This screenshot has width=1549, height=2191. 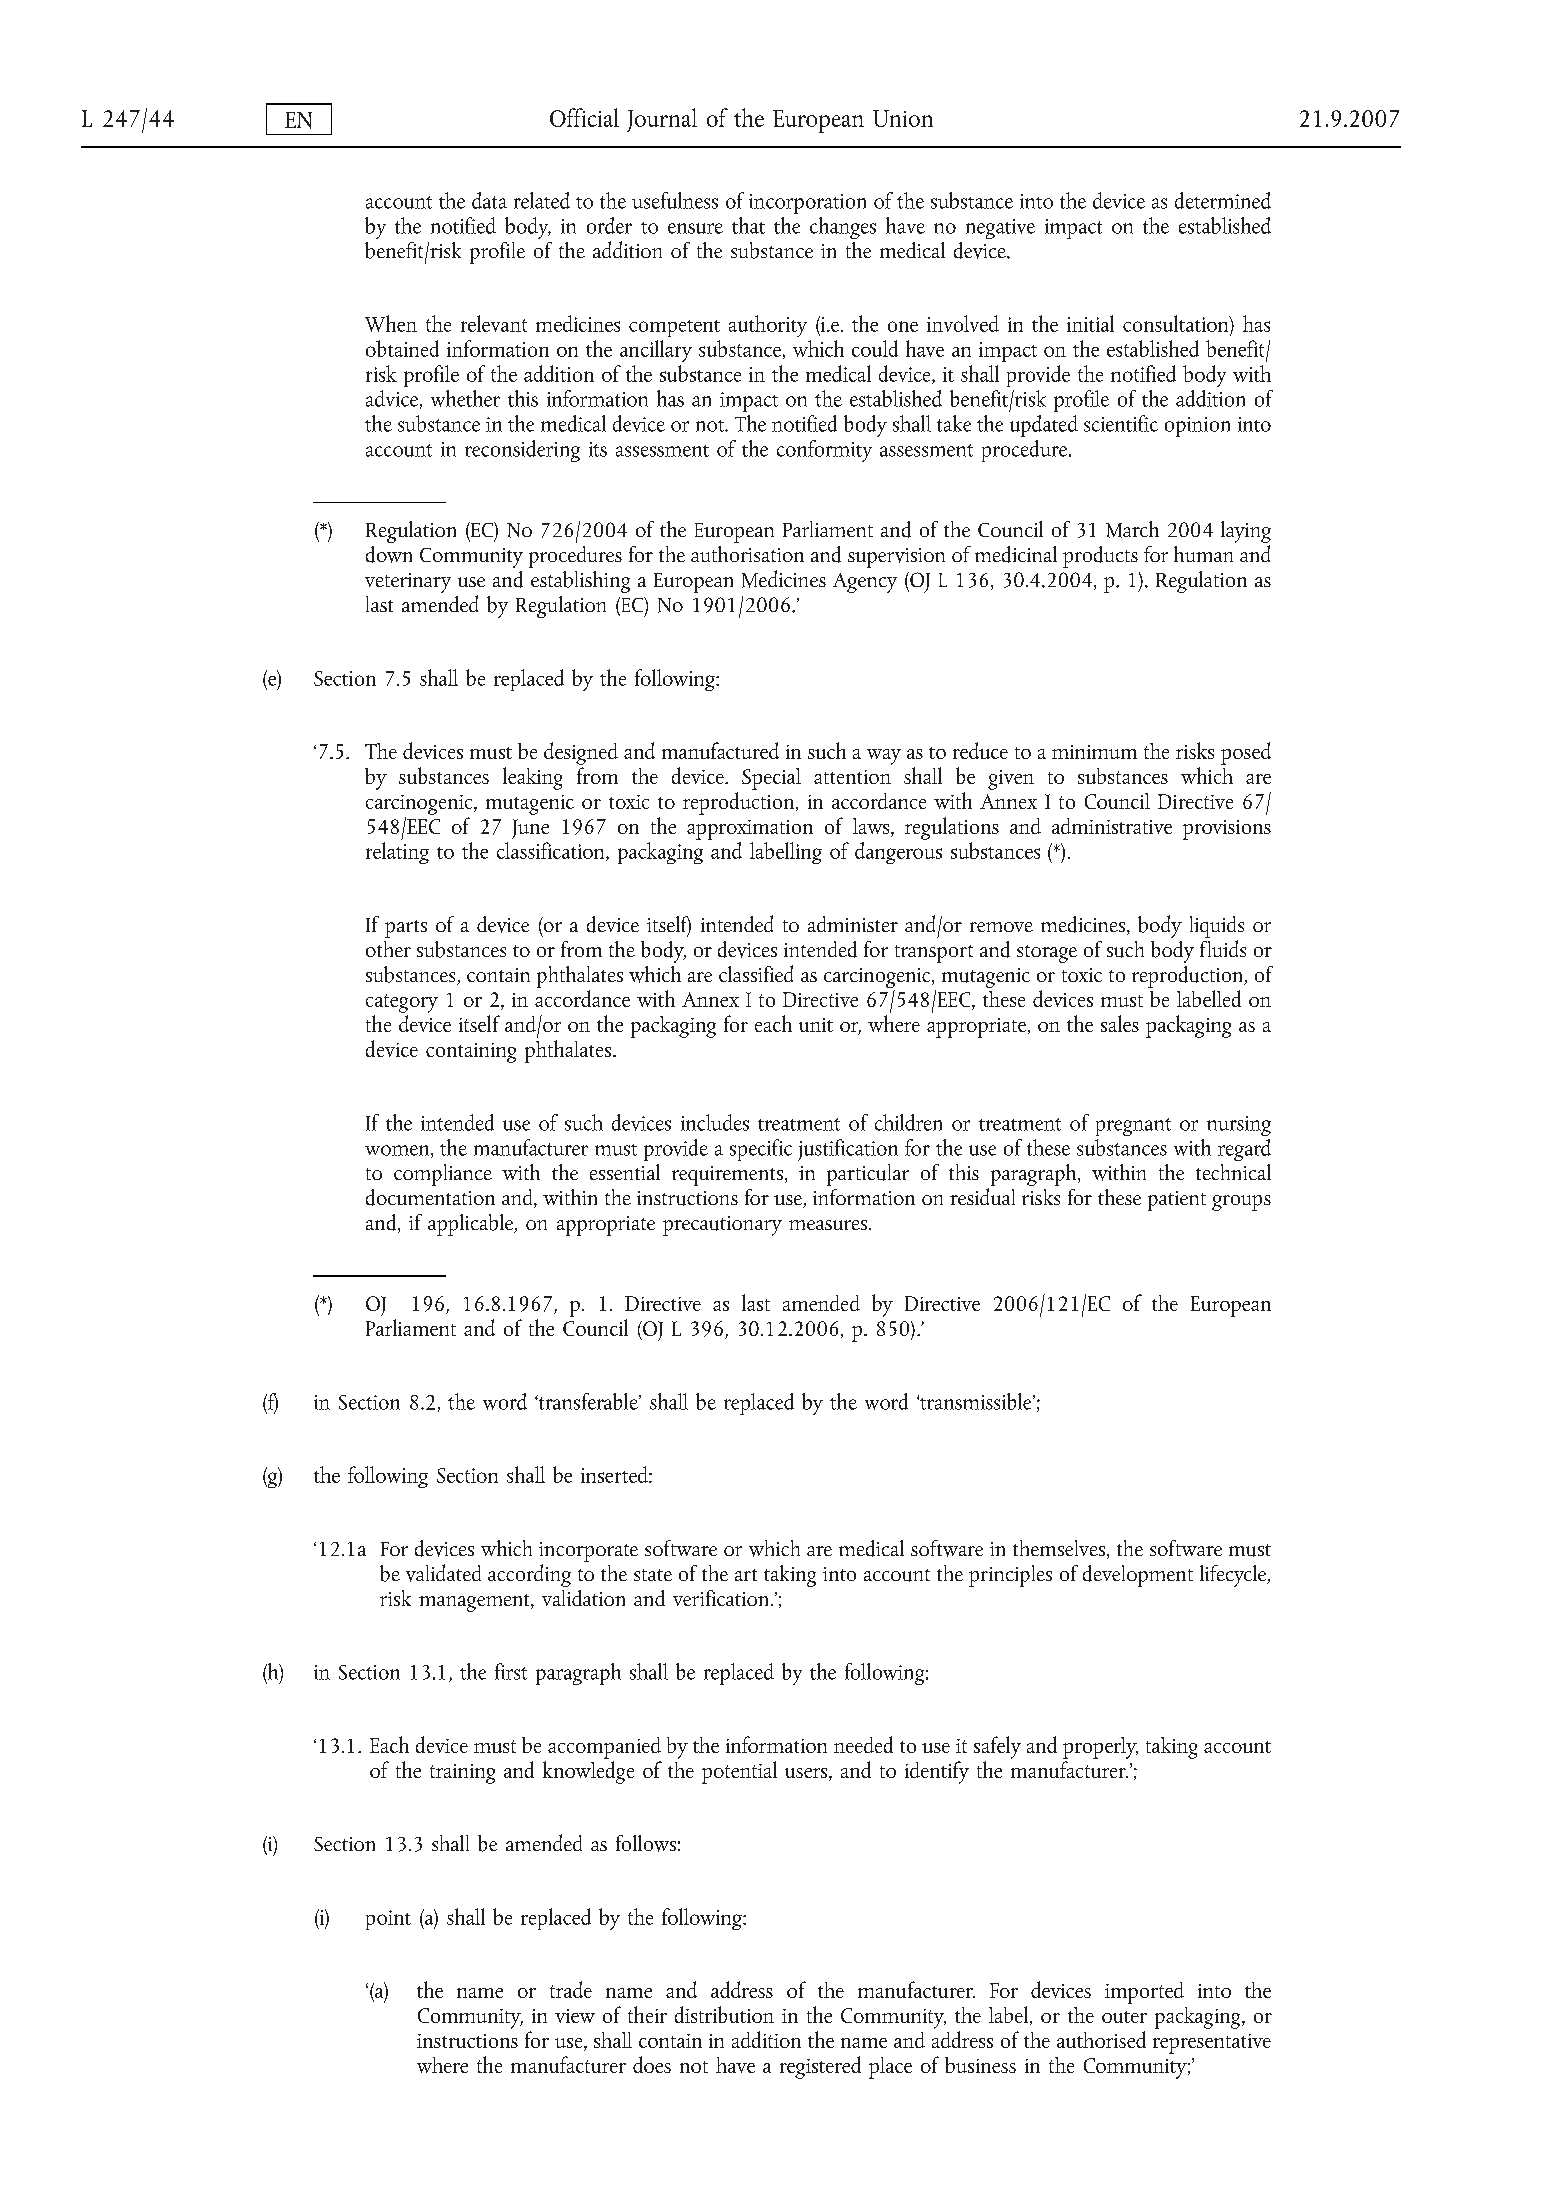 I want to click on verification, so click(x=720, y=1598).
